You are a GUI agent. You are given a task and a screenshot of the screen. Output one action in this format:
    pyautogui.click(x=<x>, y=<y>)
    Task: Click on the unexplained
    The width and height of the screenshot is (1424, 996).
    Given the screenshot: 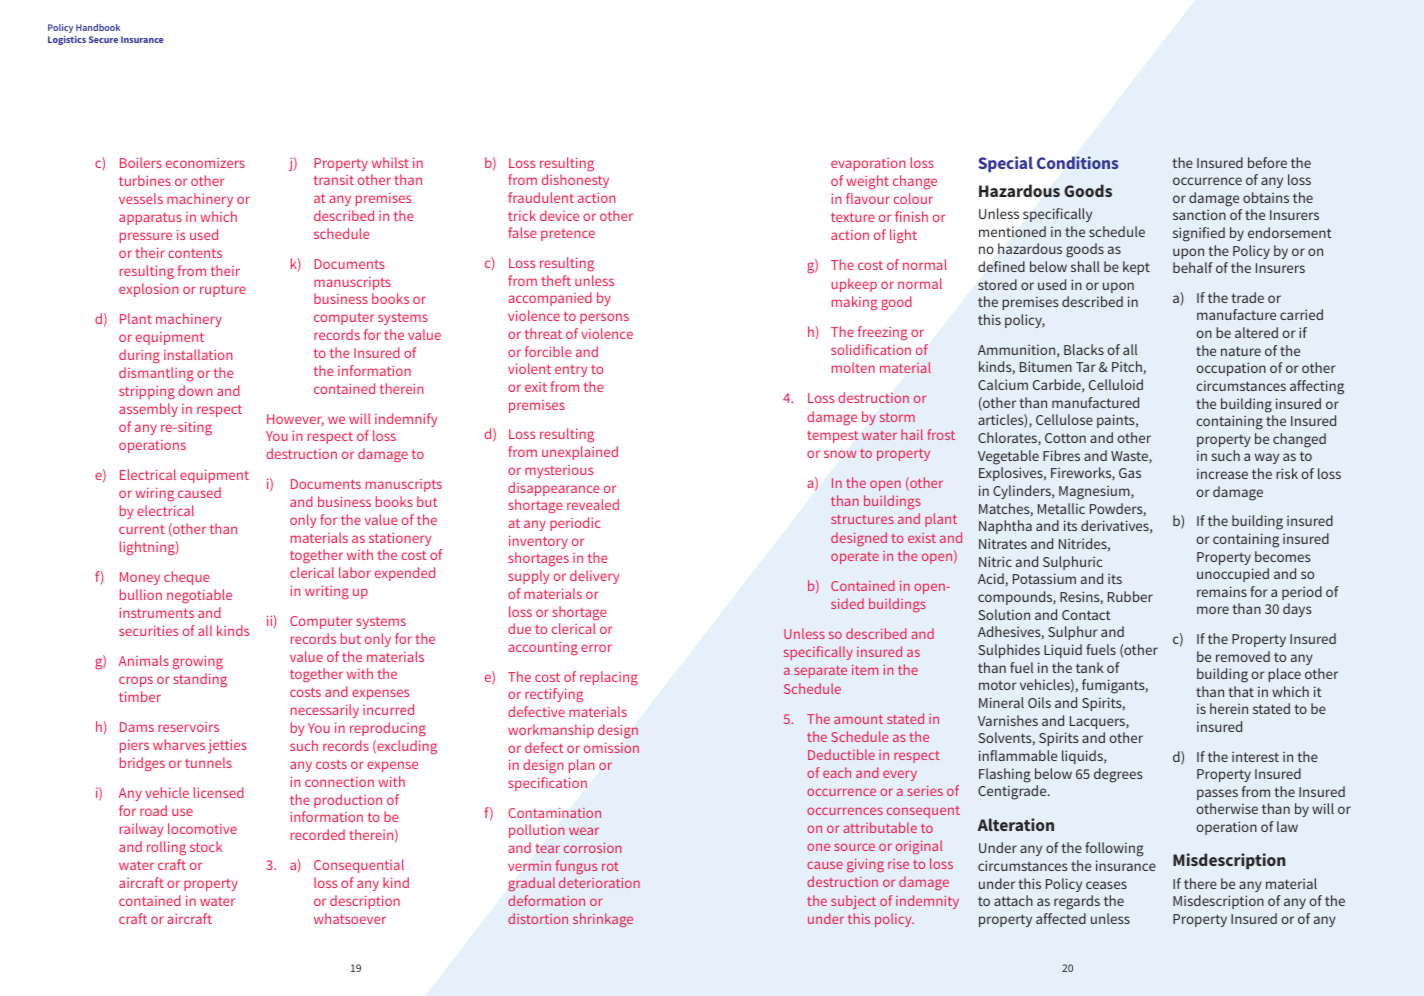 What is the action you would take?
    pyautogui.click(x=580, y=453)
